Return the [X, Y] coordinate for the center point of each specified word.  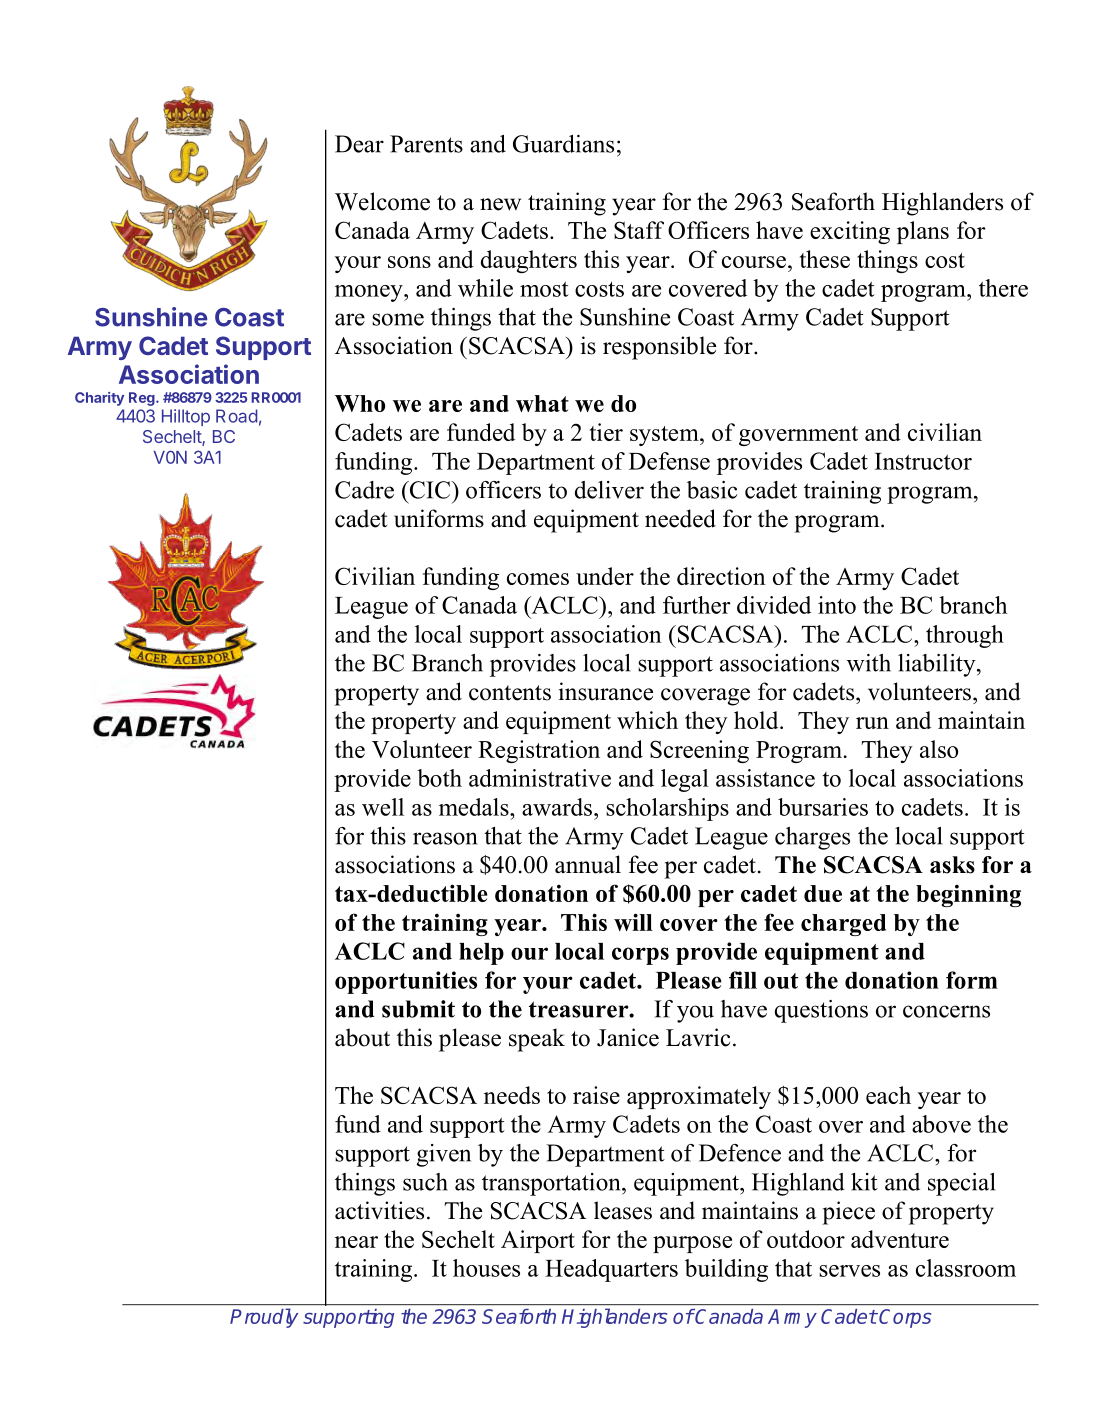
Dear [359, 144]
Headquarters [611, 1270]
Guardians [563, 144]
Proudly [264, 1318]
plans [923, 232]
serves [849, 1271]
